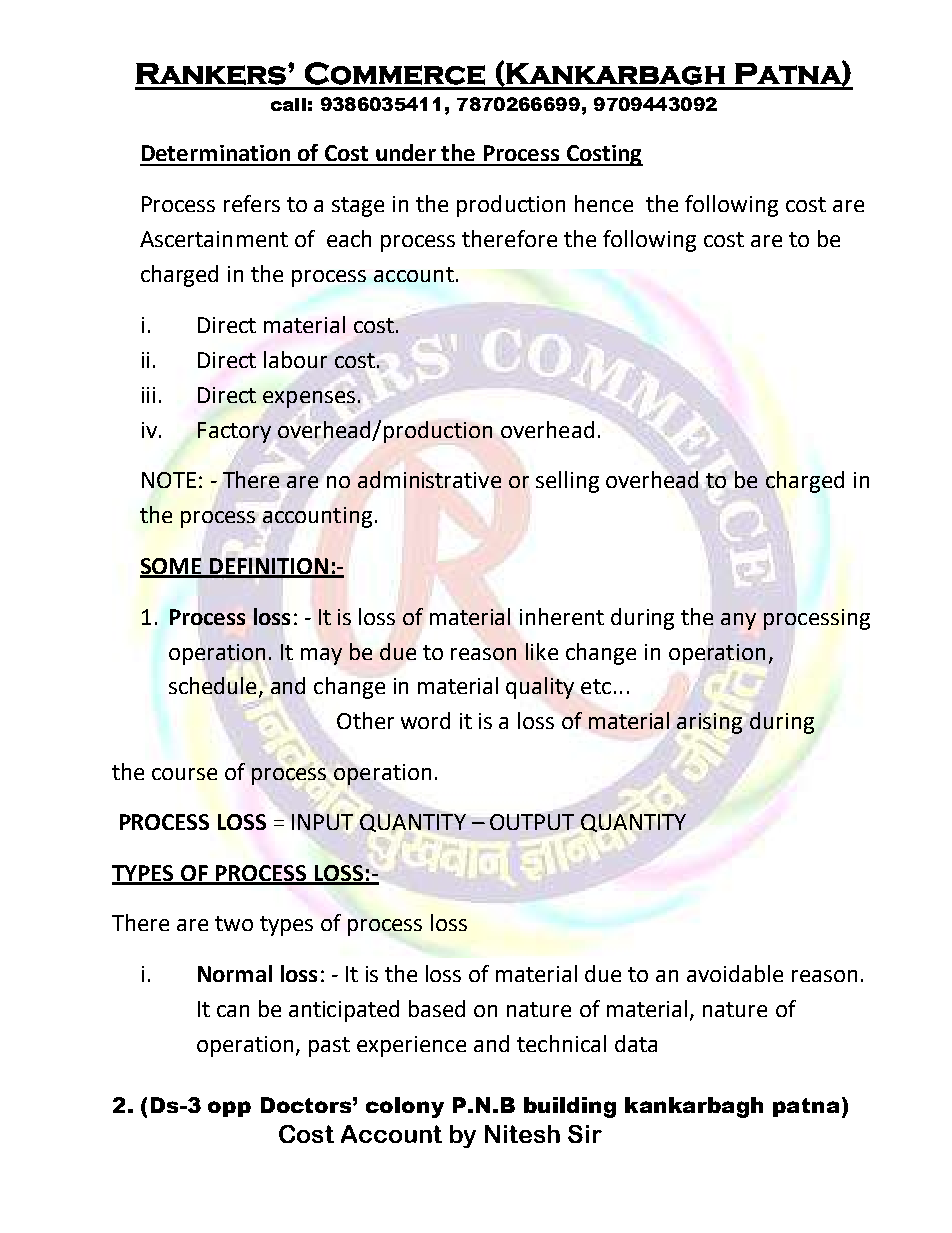 The width and height of the screenshot is (952, 1233). What do you see at coordinates (636, 1043) in the screenshot?
I see `data` at bounding box center [636, 1043].
